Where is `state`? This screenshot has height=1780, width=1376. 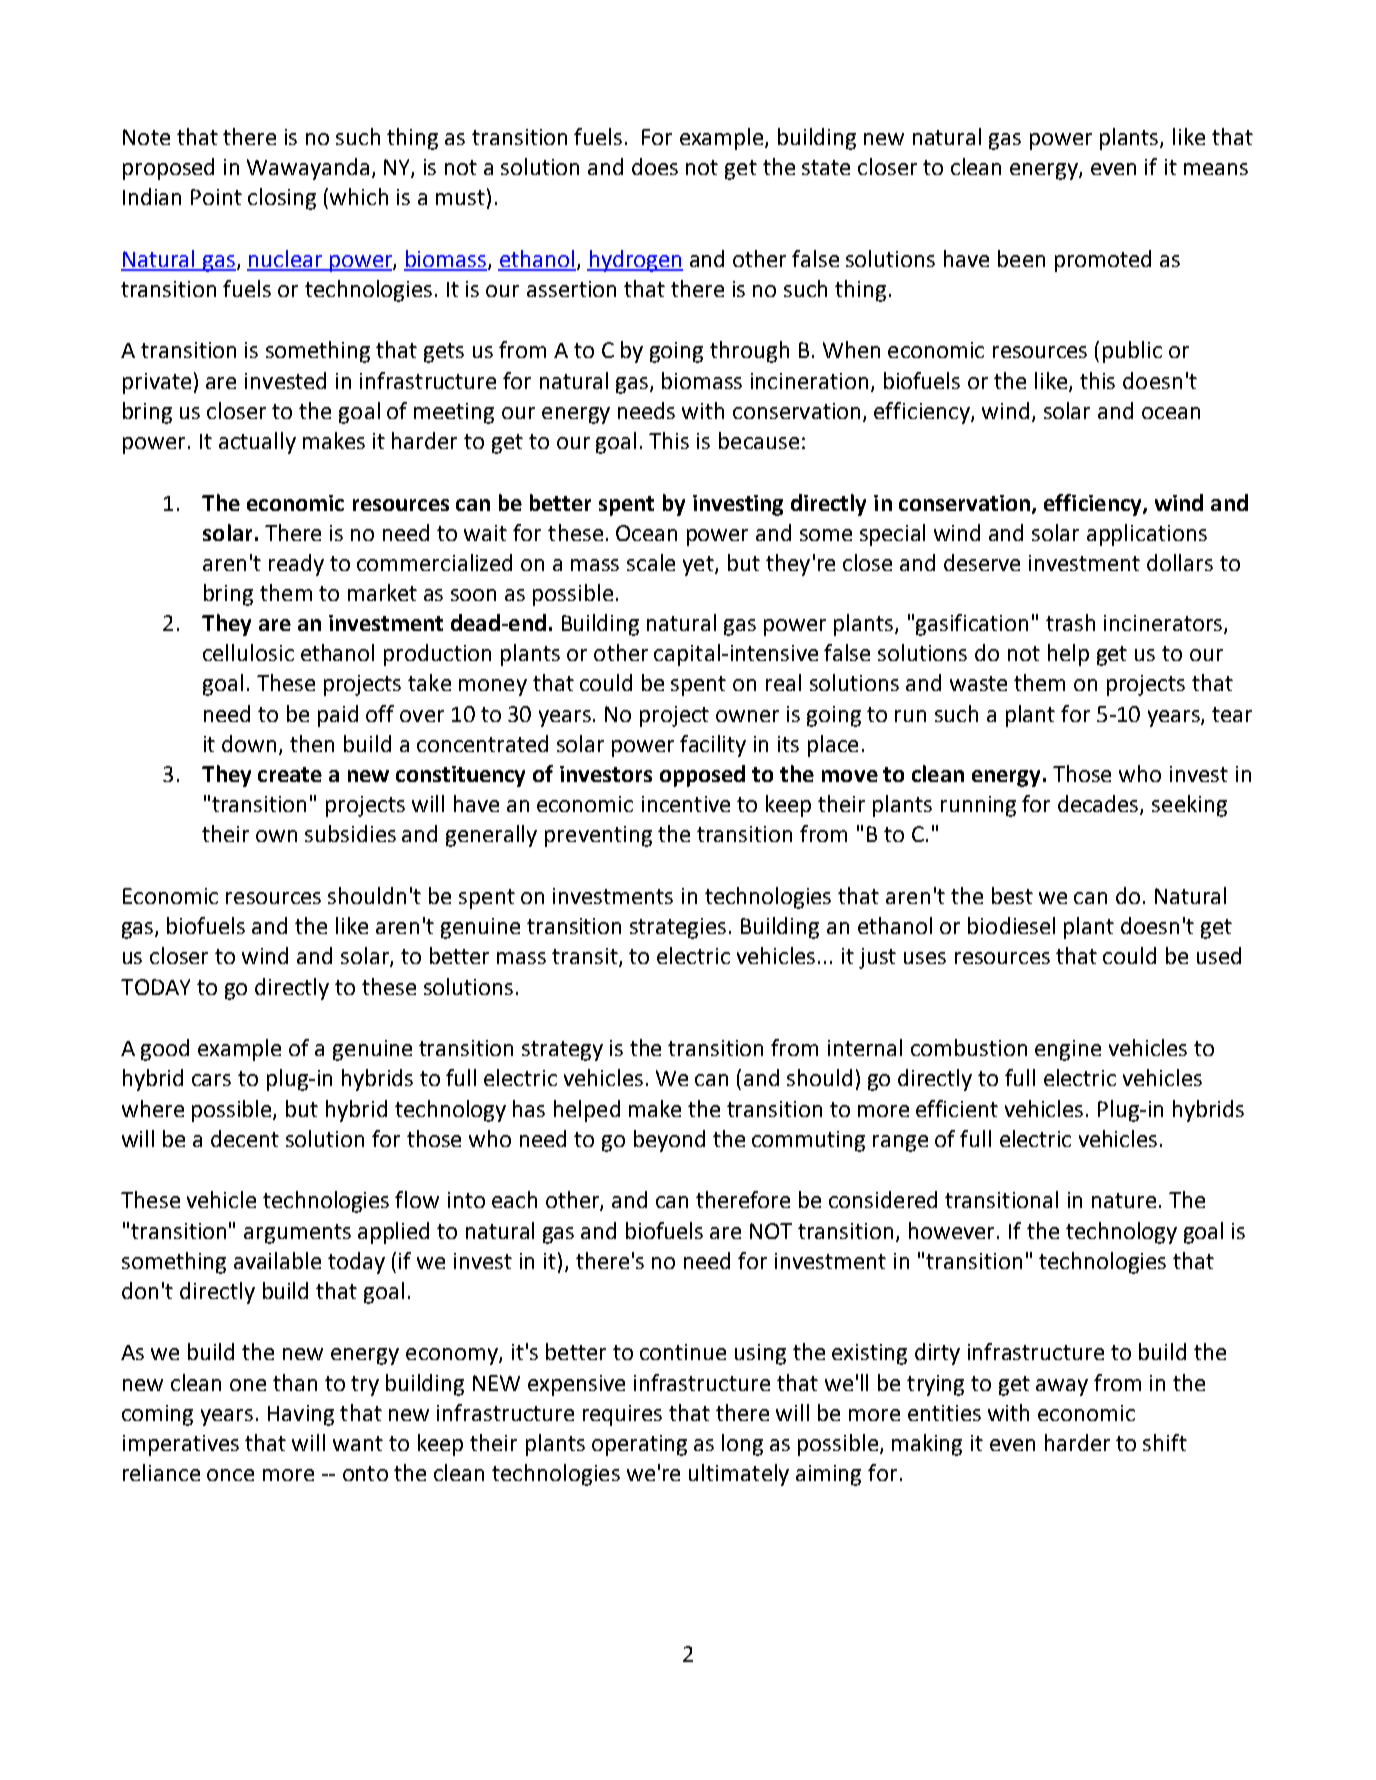
state is located at coordinates (826, 167).
